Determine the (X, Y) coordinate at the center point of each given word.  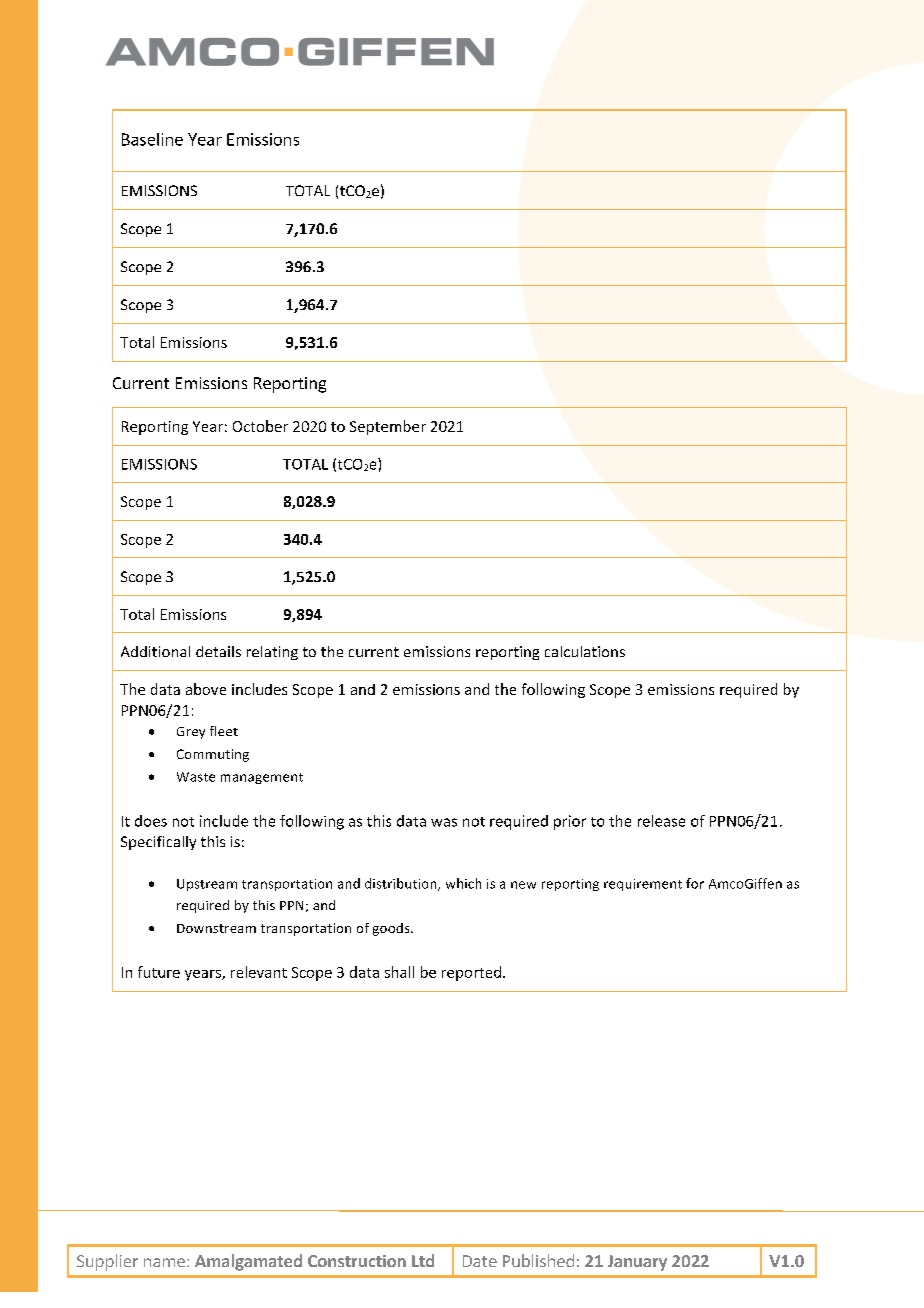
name (164, 1262)
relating (272, 653)
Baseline (152, 139)
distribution (402, 884)
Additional (155, 651)
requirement (643, 885)
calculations (585, 651)
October (260, 426)
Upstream (207, 885)
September (388, 427)
